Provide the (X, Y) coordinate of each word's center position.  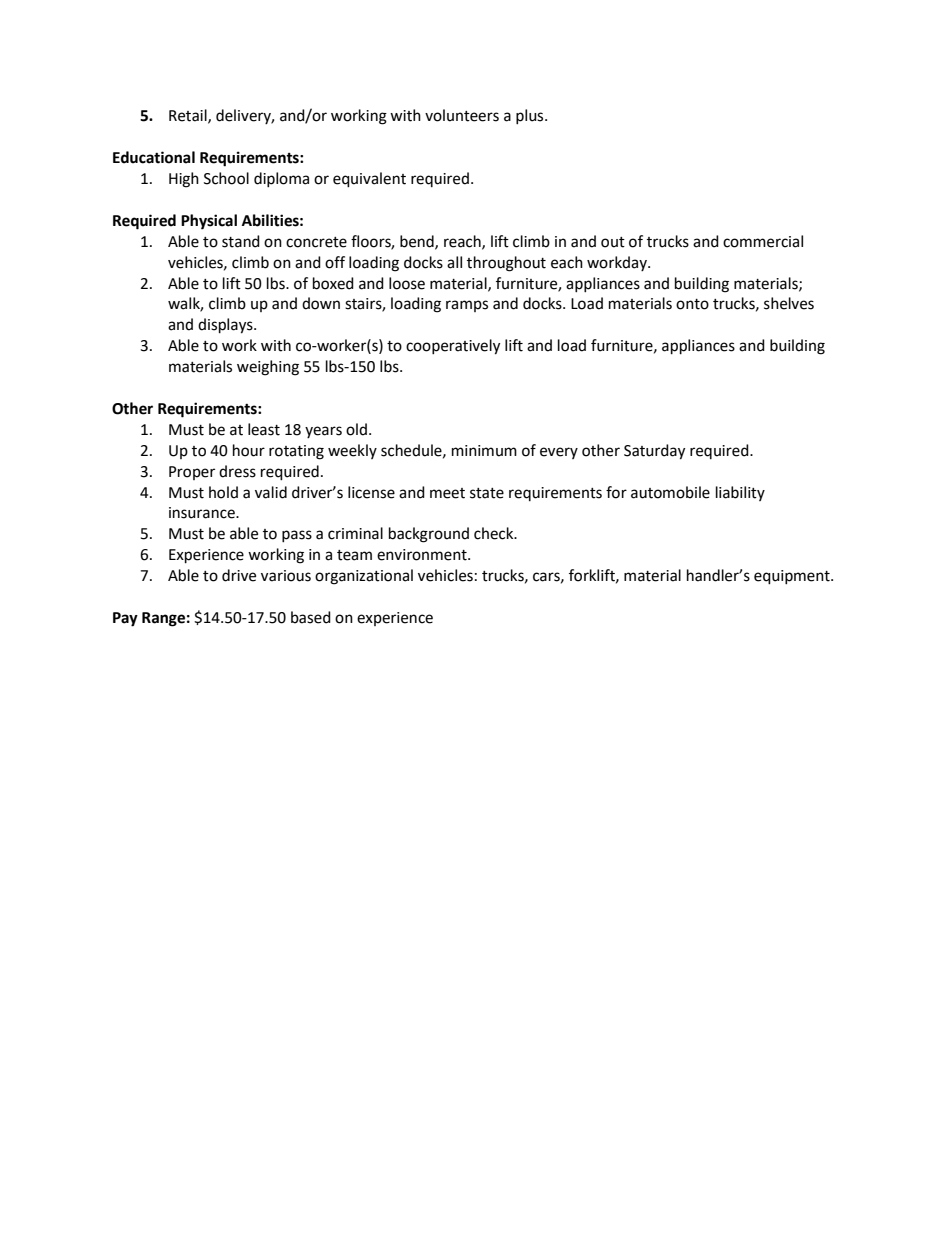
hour (249, 450)
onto (692, 304)
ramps (467, 306)
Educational (154, 157)
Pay (125, 619)
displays (226, 326)
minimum (484, 451)
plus (531, 116)
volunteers (462, 115)
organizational (364, 577)
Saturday (654, 452)
